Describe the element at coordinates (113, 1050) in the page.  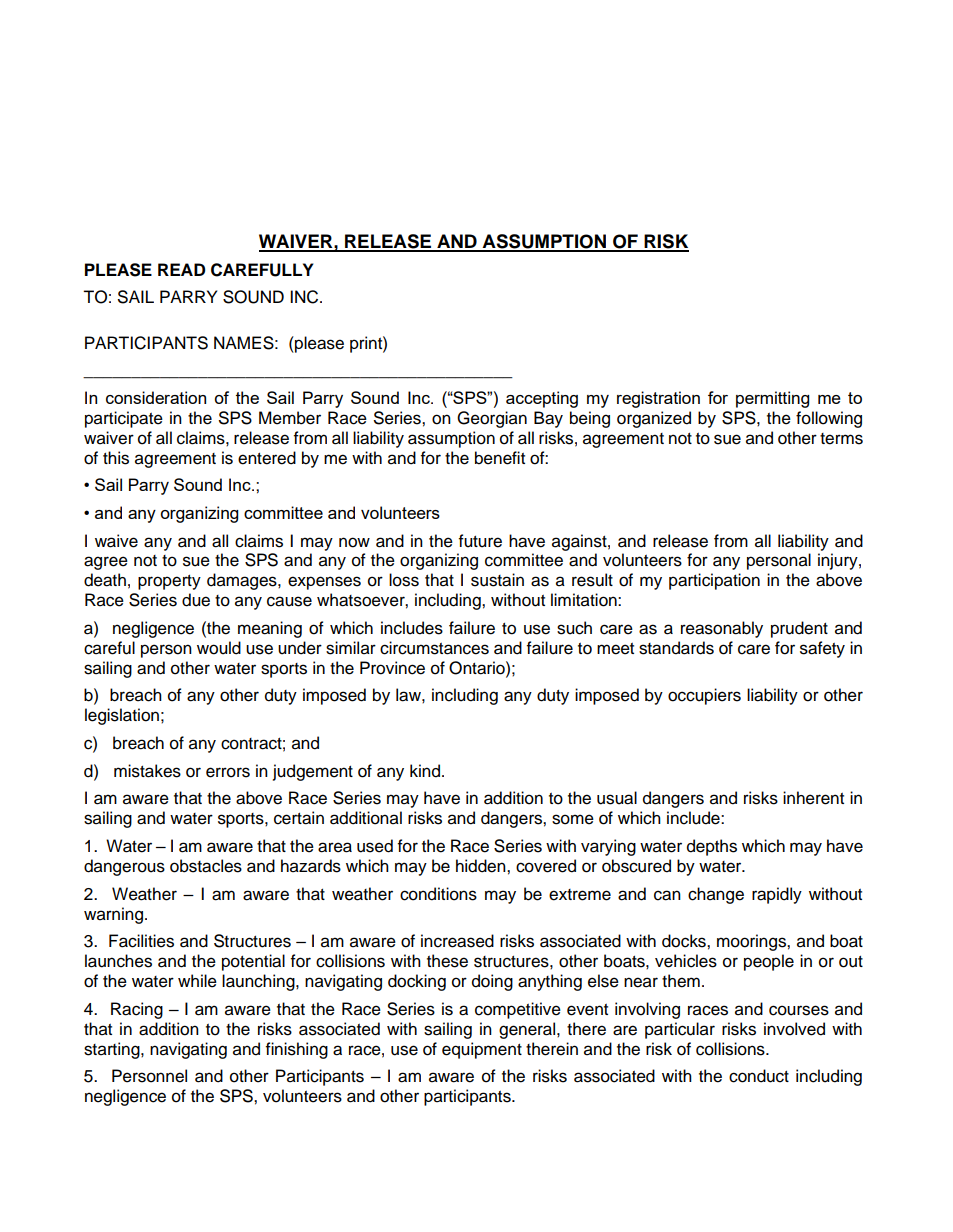
I see `starting` at that location.
